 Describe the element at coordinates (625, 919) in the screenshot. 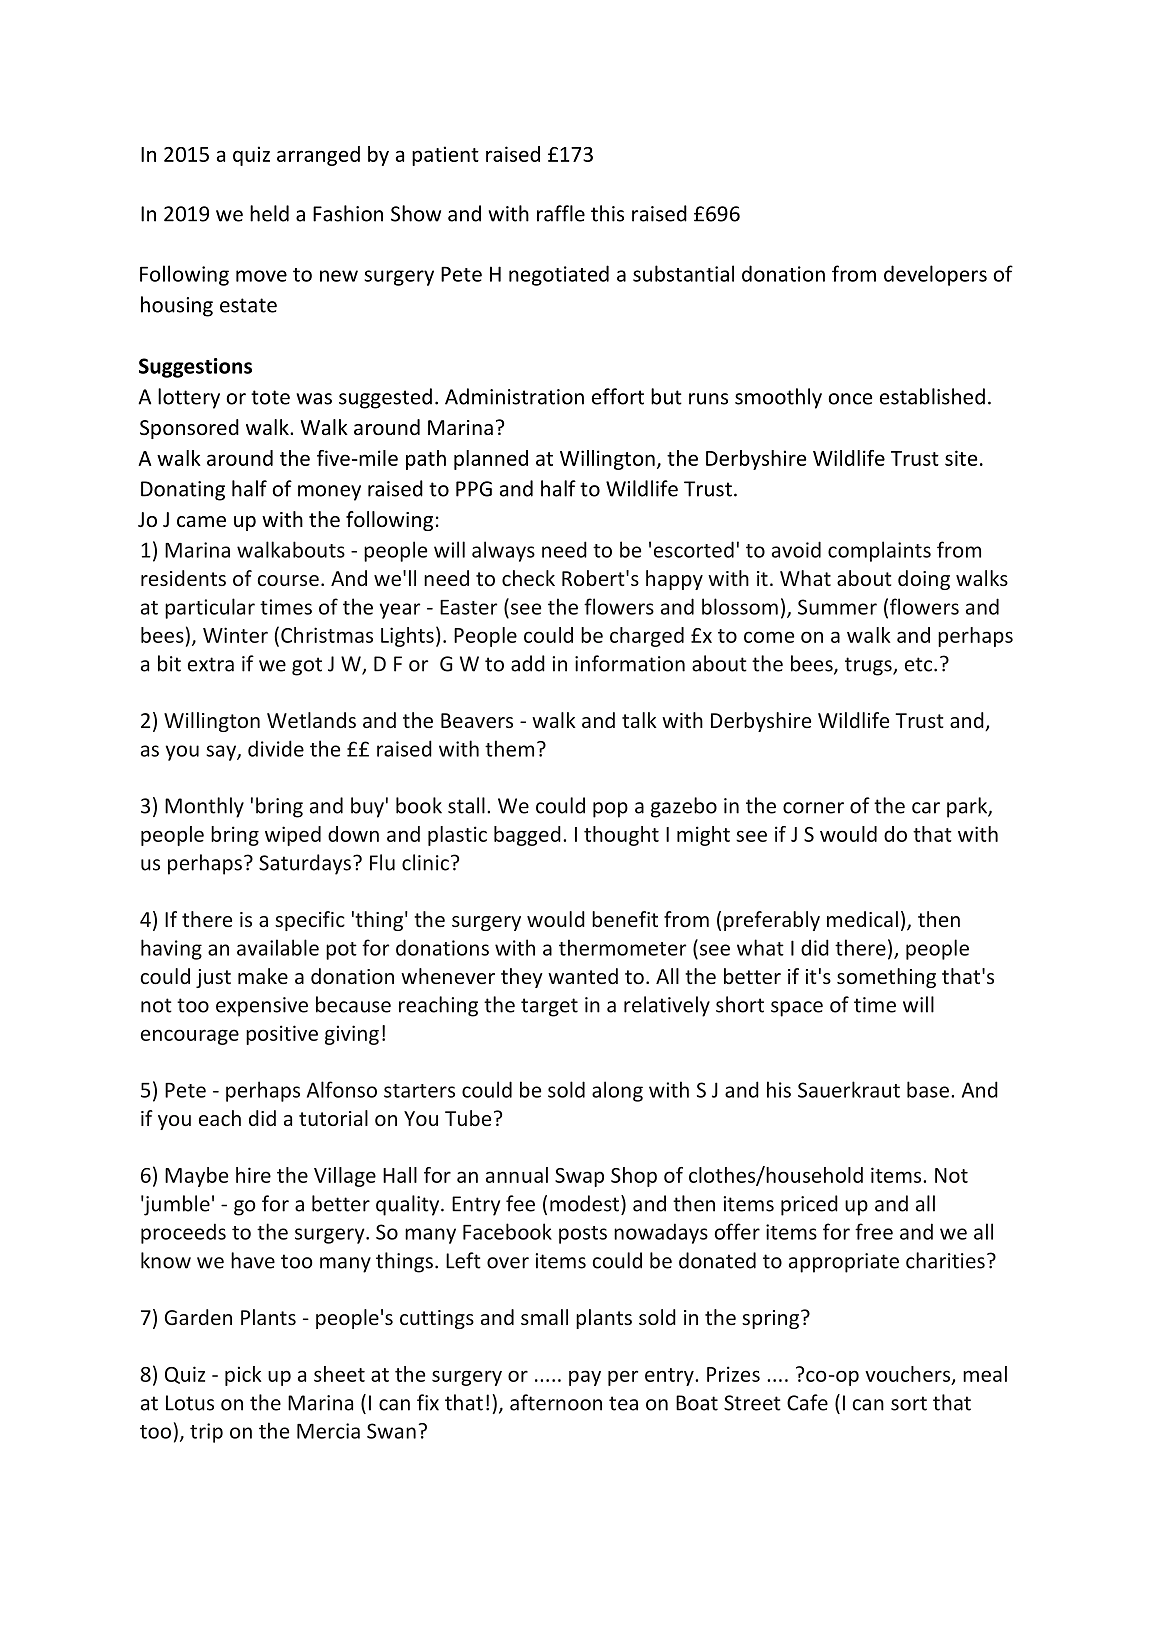

I see `benefit` at that location.
